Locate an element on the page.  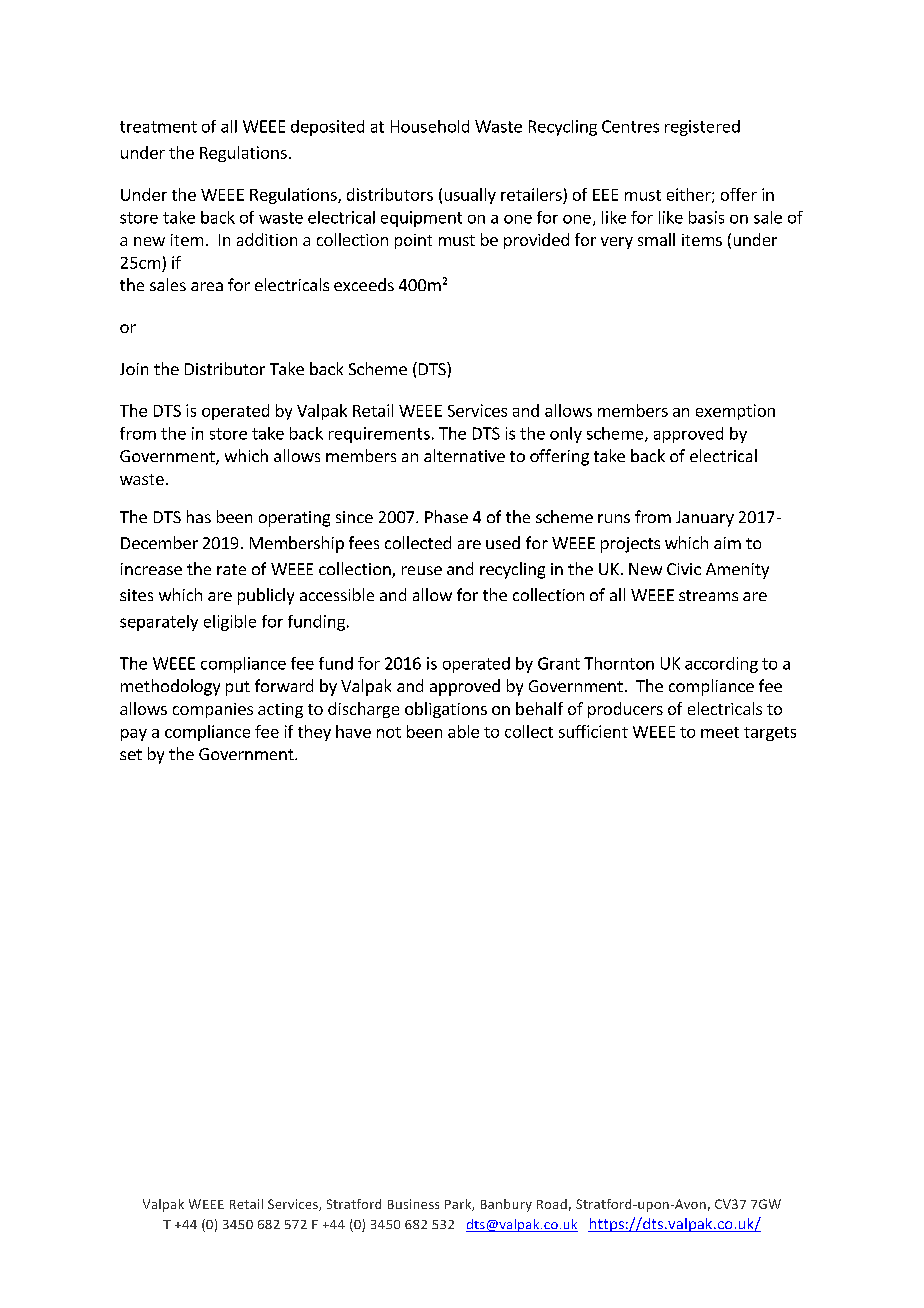
set is located at coordinates (131, 754).
